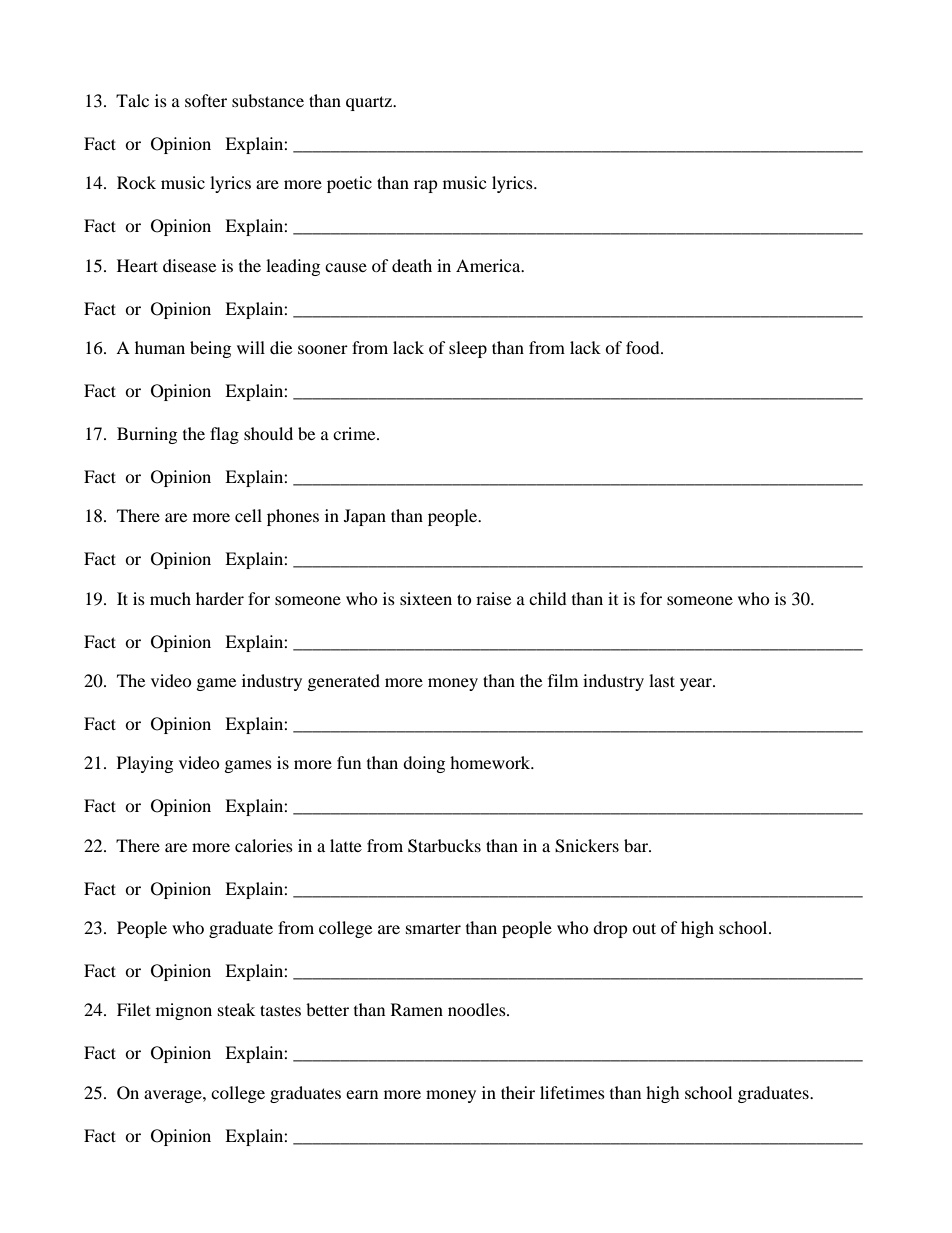 The image size is (952, 1233). Describe the element at coordinates (210, 349) in the document. I see `being` at that location.
